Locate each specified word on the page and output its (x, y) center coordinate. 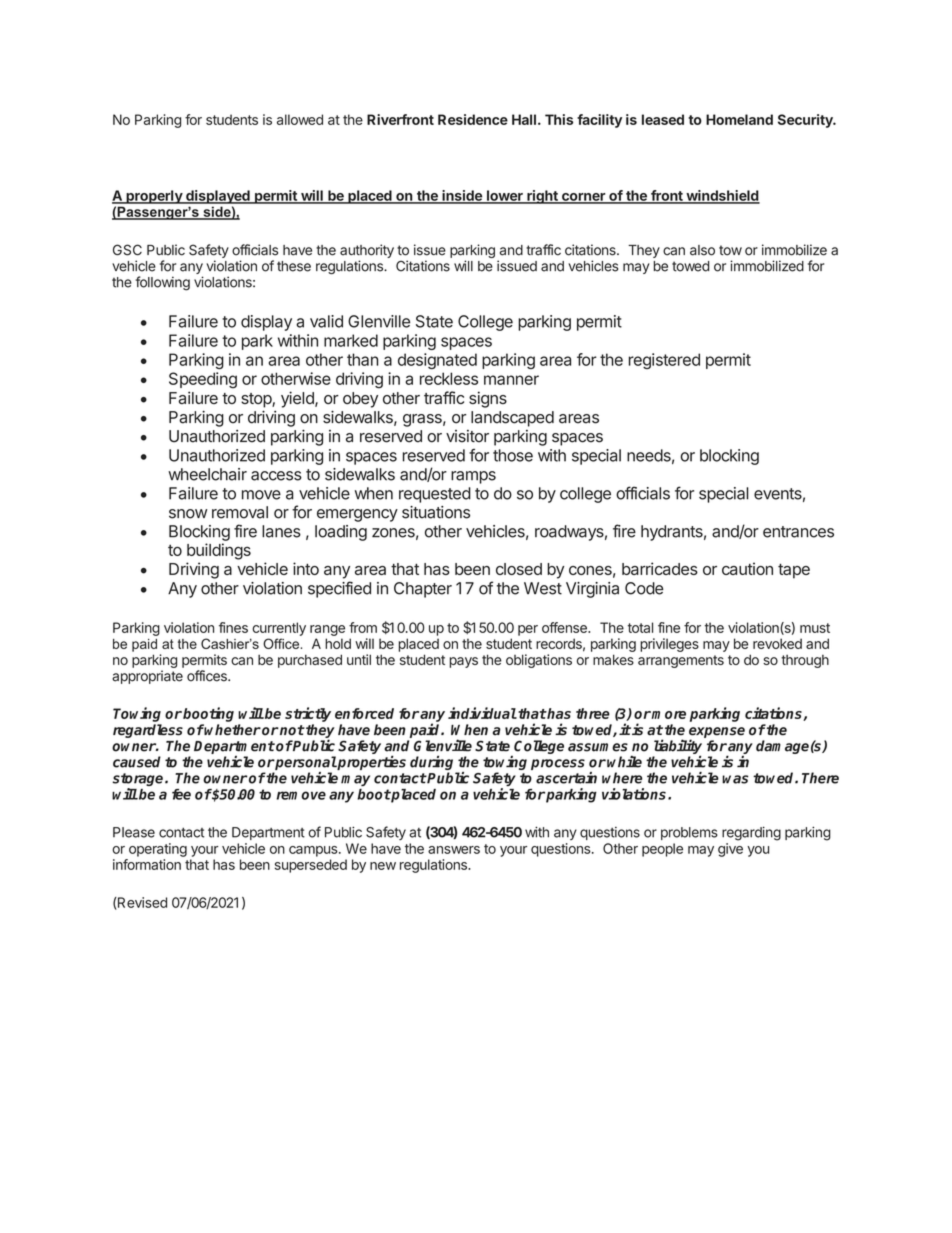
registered (664, 361)
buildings (219, 551)
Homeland (739, 119)
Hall (524, 119)
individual (482, 713)
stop (257, 400)
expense (717, 733)
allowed (300, 119)
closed (519, 569)
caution (747, 568)
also (702, 250)
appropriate (147, 677)
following (162, 283)
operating (158, 850)
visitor (467, 436)
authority (367, 251)
